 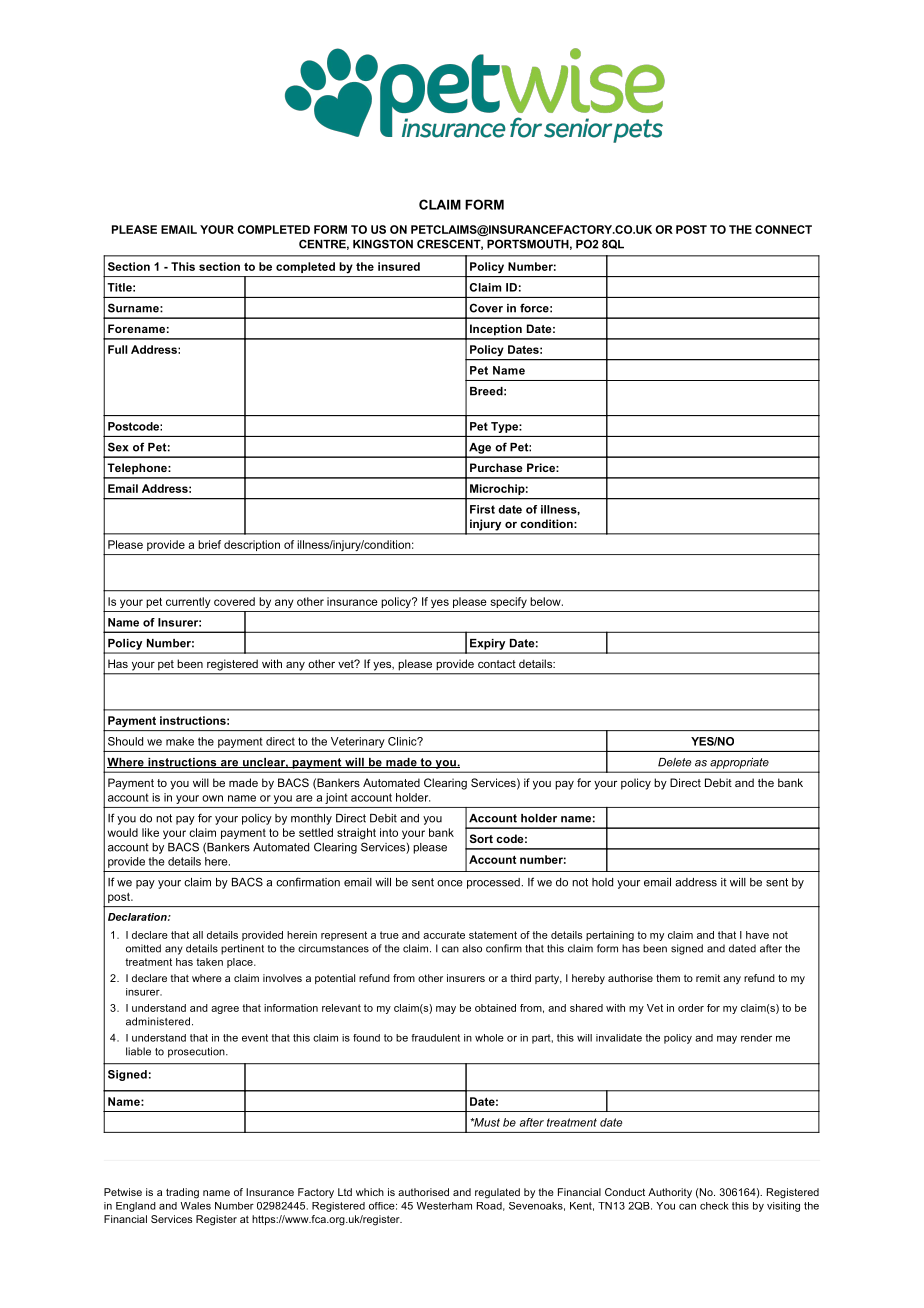 I want to click on trading, so click(x=182, y=1193).
